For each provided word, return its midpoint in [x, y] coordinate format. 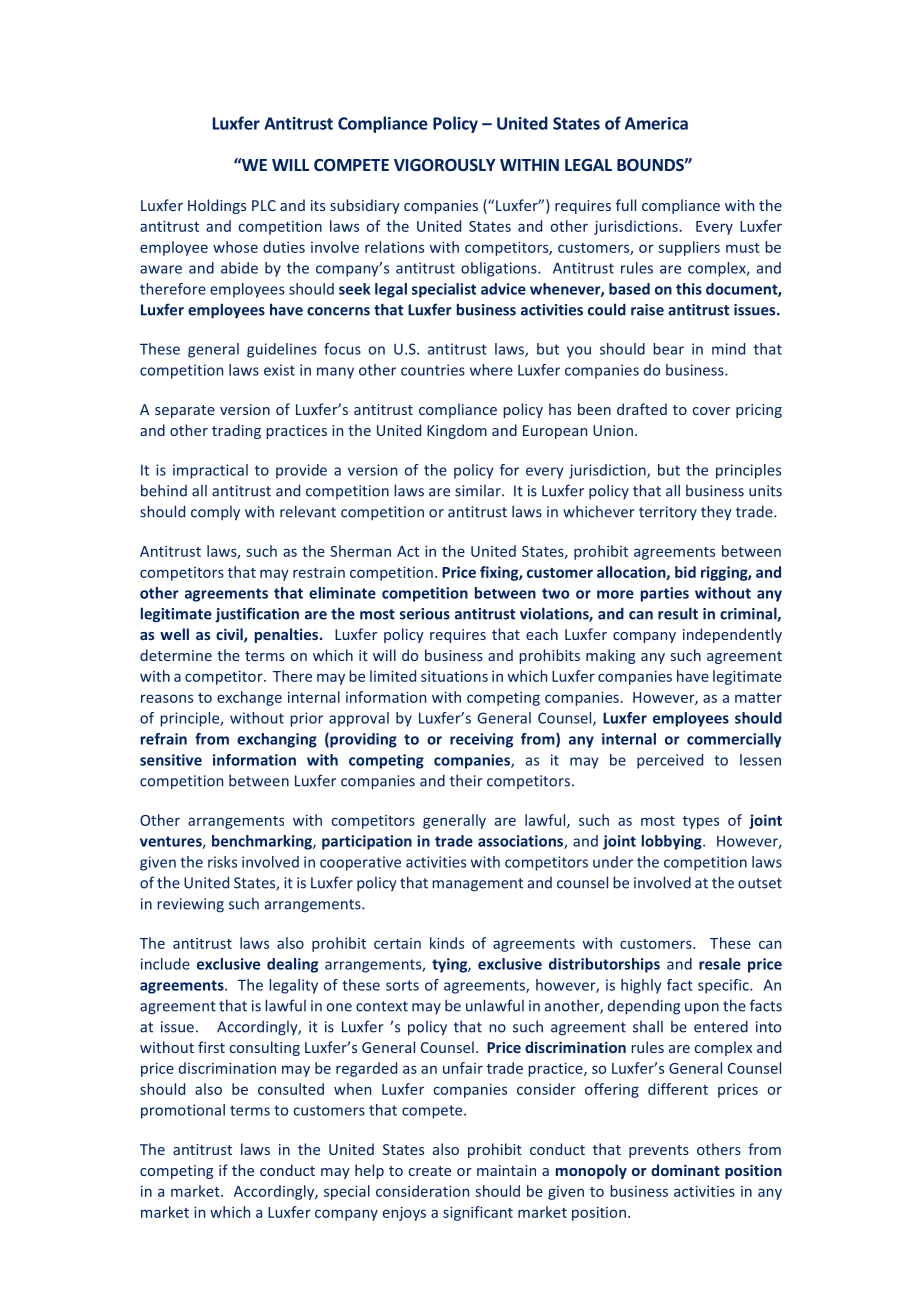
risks [222, 862]
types [701, 822]
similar [479, 491]
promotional [183, 1111]
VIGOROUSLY [445, 165]
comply [215, 513]
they [716, 512]
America [656, 123]
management [477, 885]
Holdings [217, 206]
